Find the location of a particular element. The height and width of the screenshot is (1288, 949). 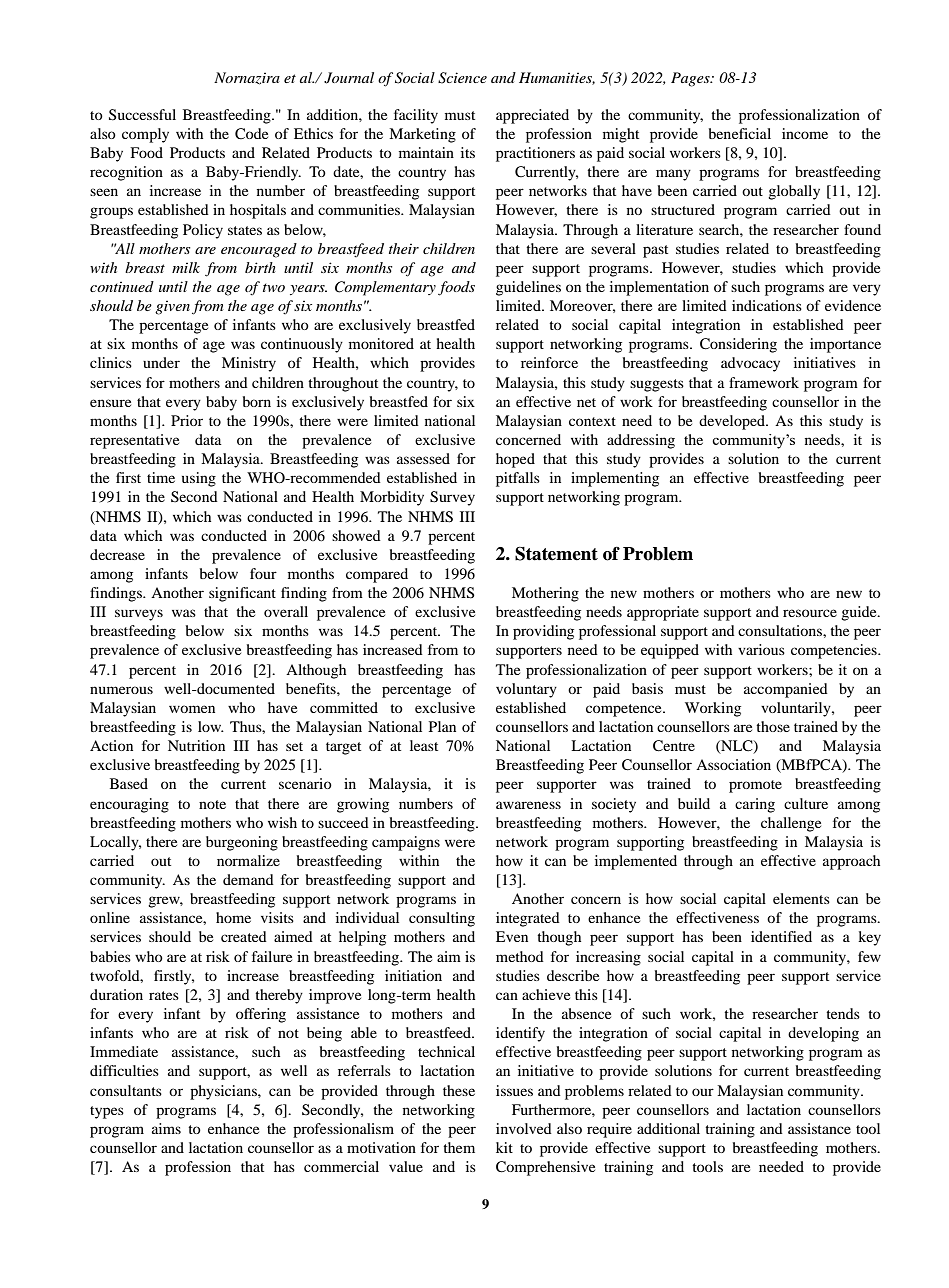

aims is located at coordinates (166, 1128).
